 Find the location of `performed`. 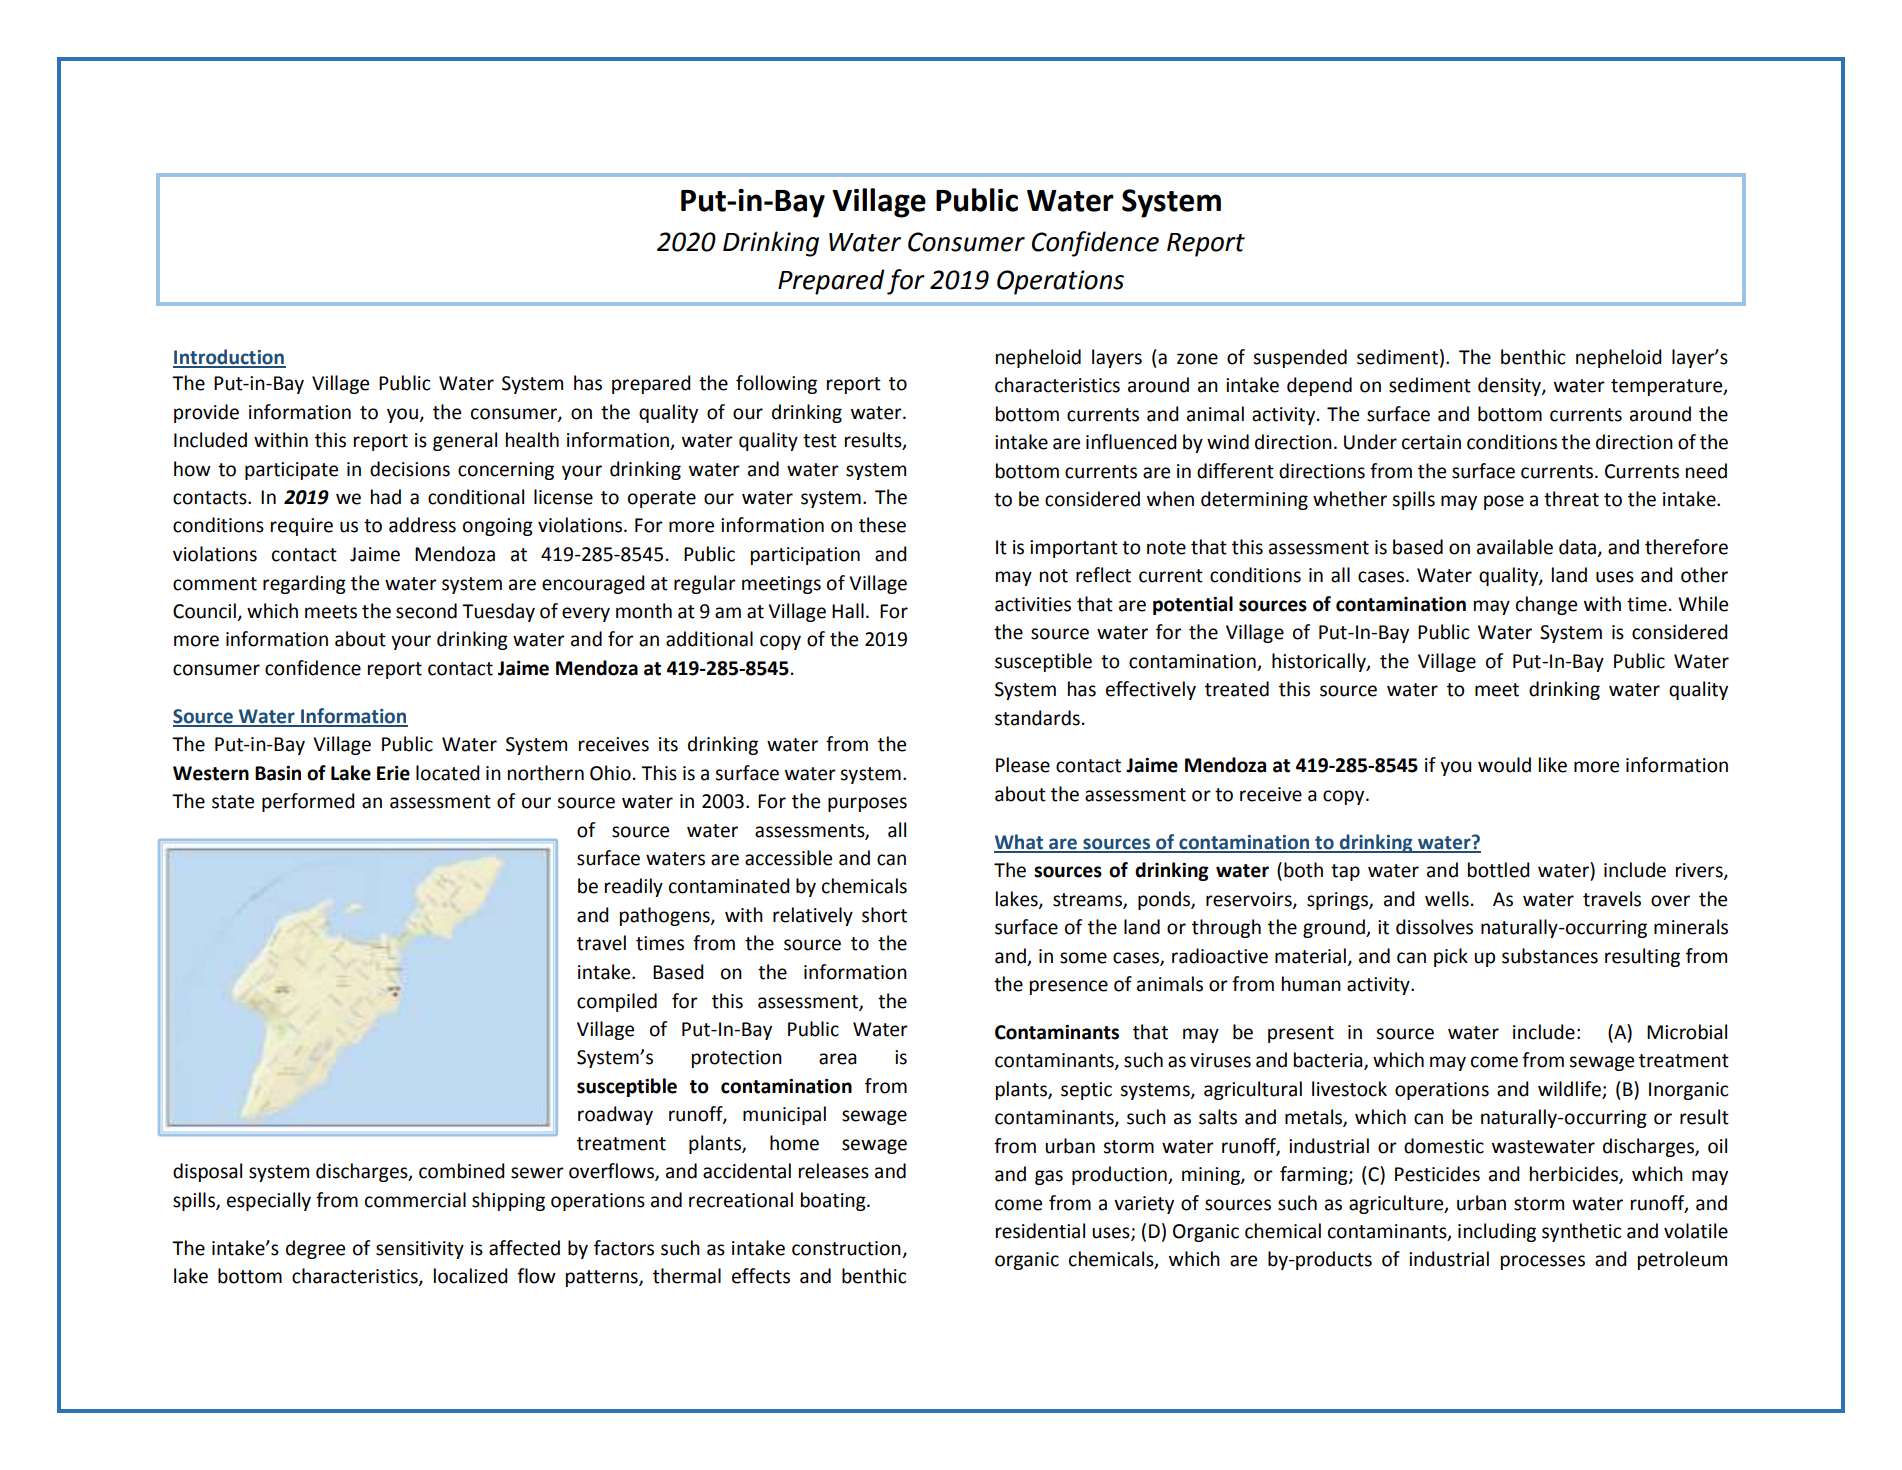

performed is located at coordinates (308, 802).
